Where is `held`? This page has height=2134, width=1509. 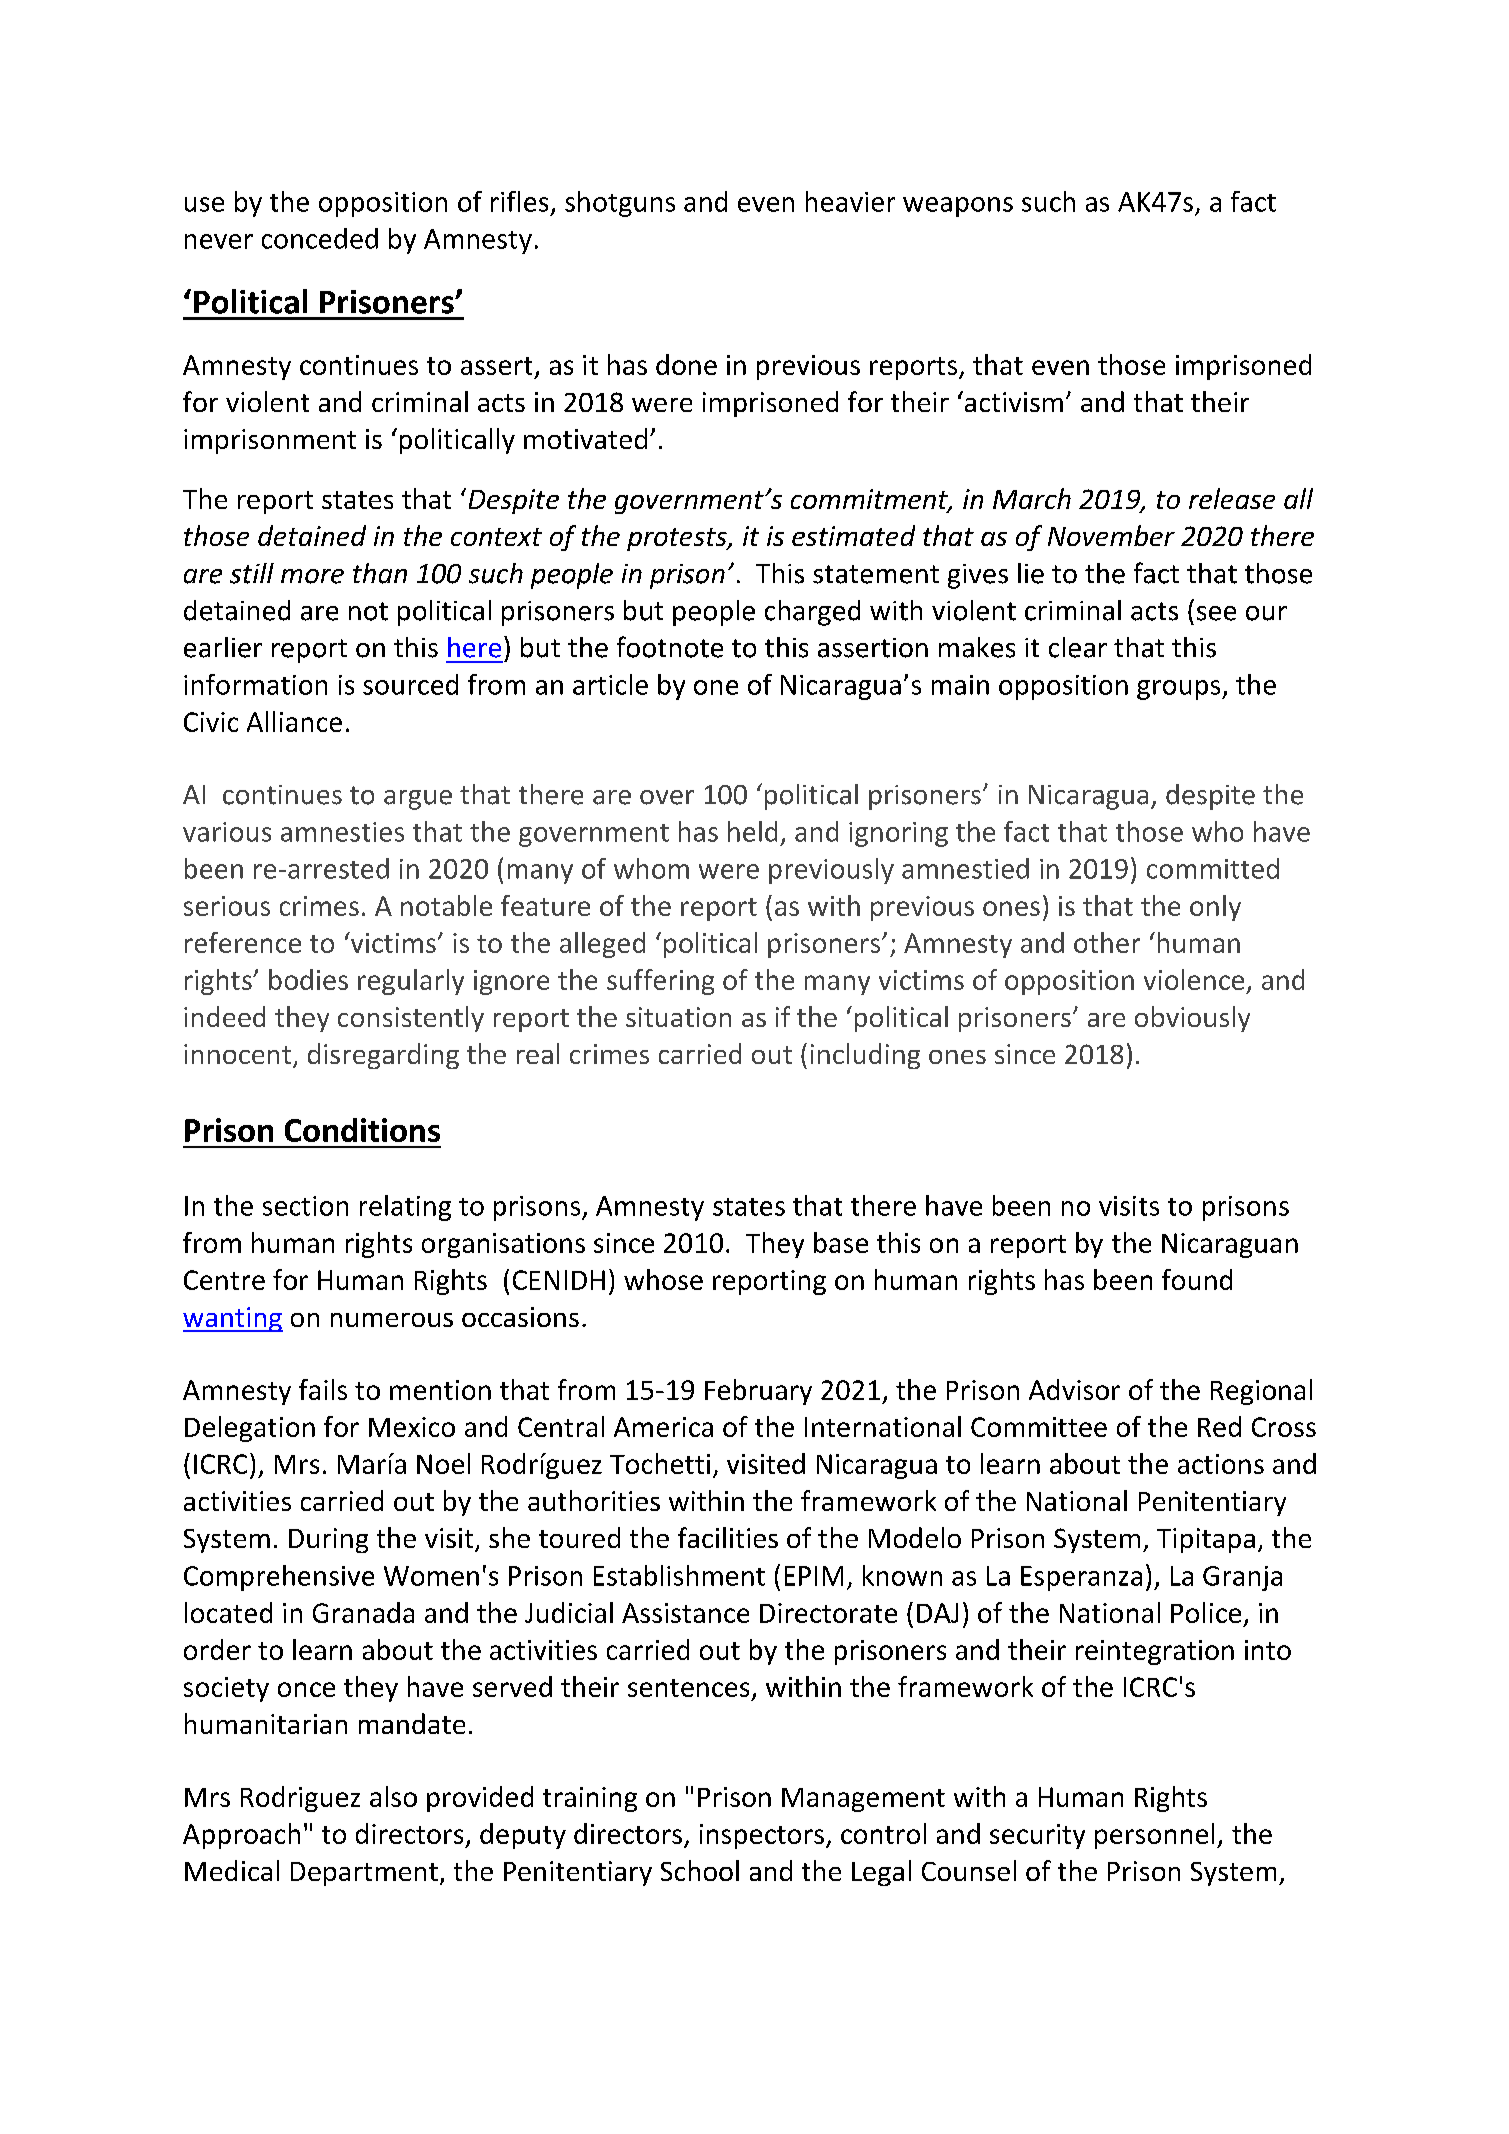
held is located at coordinates (752, 831).
